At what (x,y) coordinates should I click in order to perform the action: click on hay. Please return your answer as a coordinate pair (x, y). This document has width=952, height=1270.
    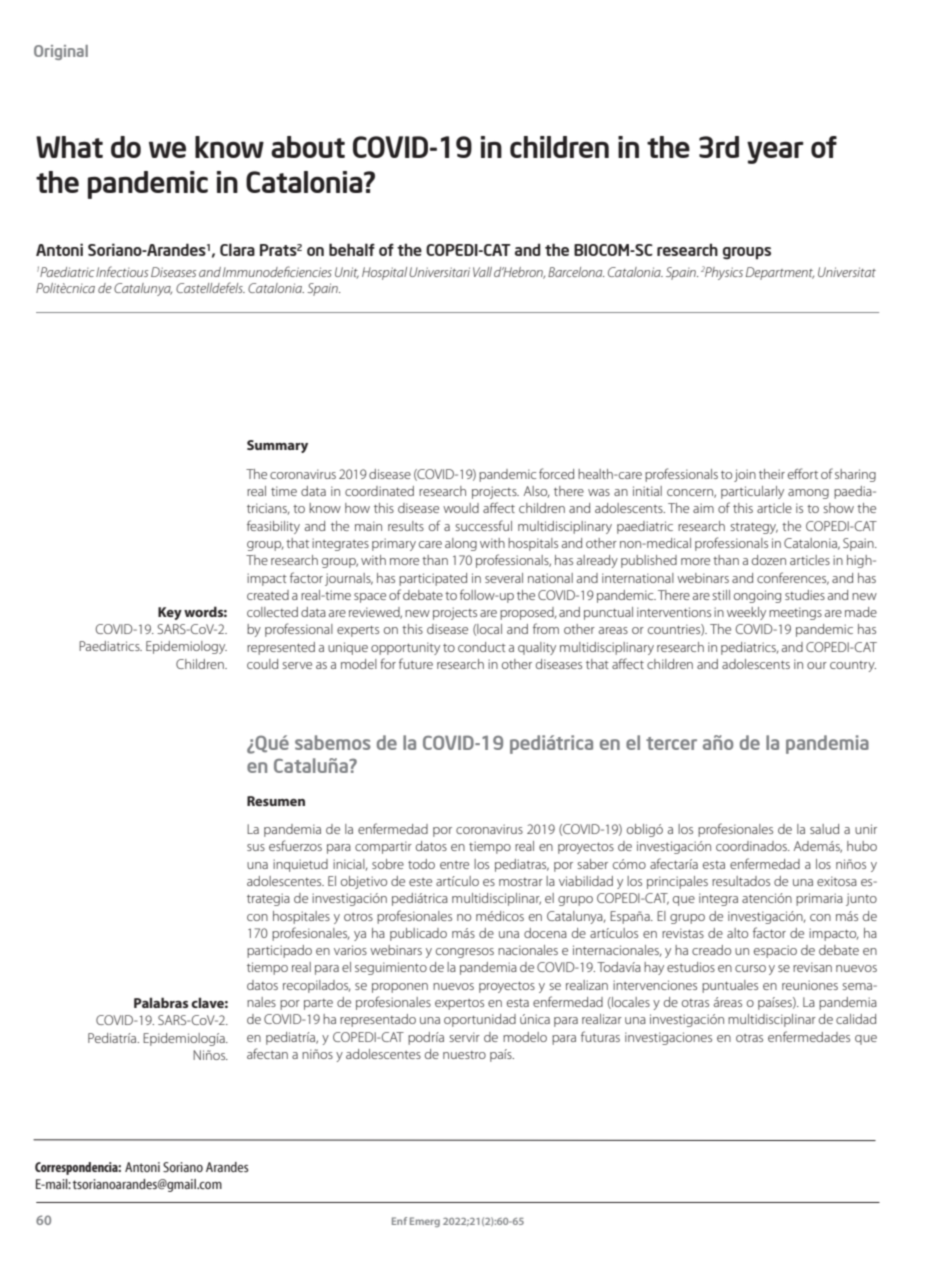
    Looking at the image, I should click on (654, 968).
